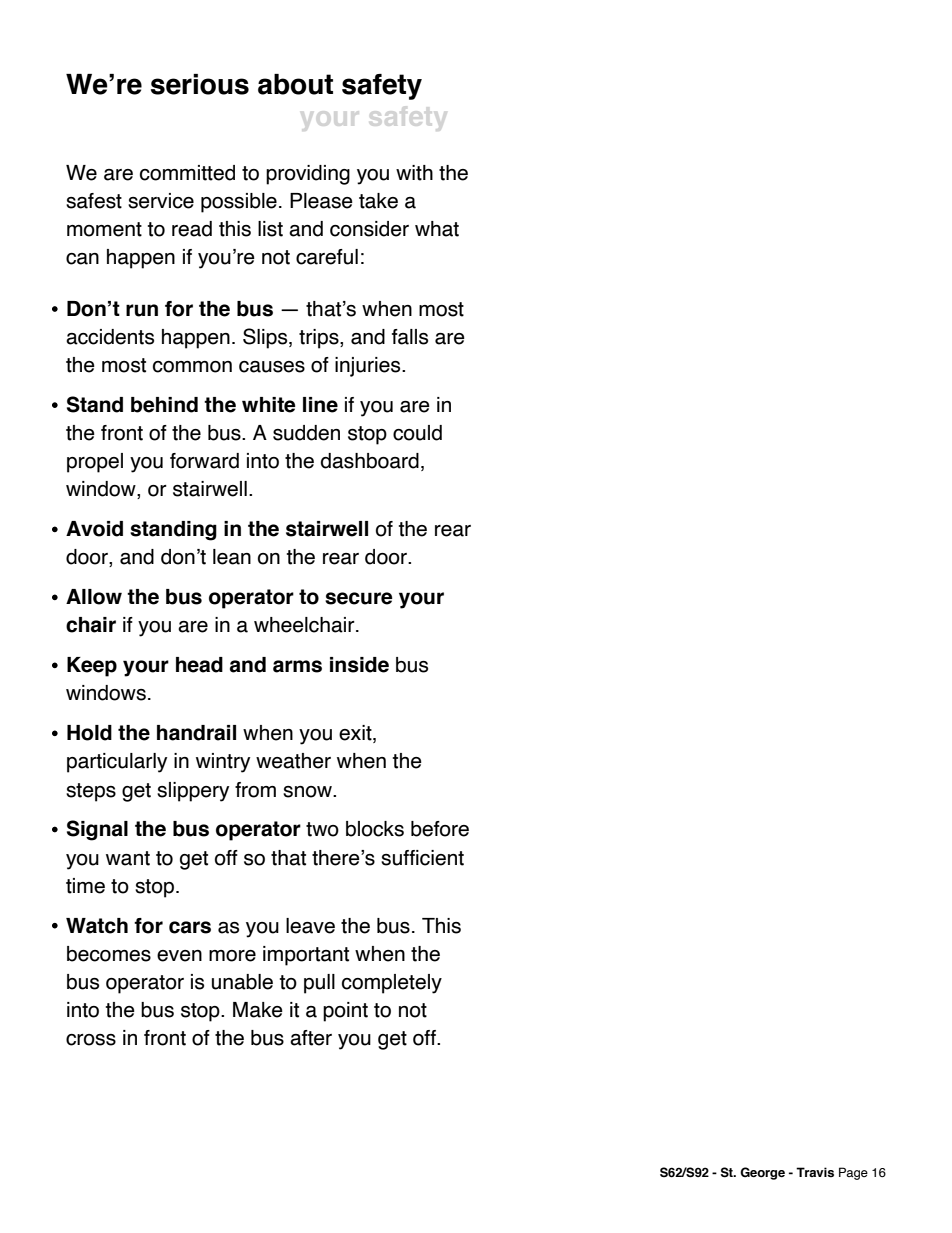  What do you see at coordinates (91, 1040) in the screenshot?
I see `cross` at bounding box center [91, 1040].
